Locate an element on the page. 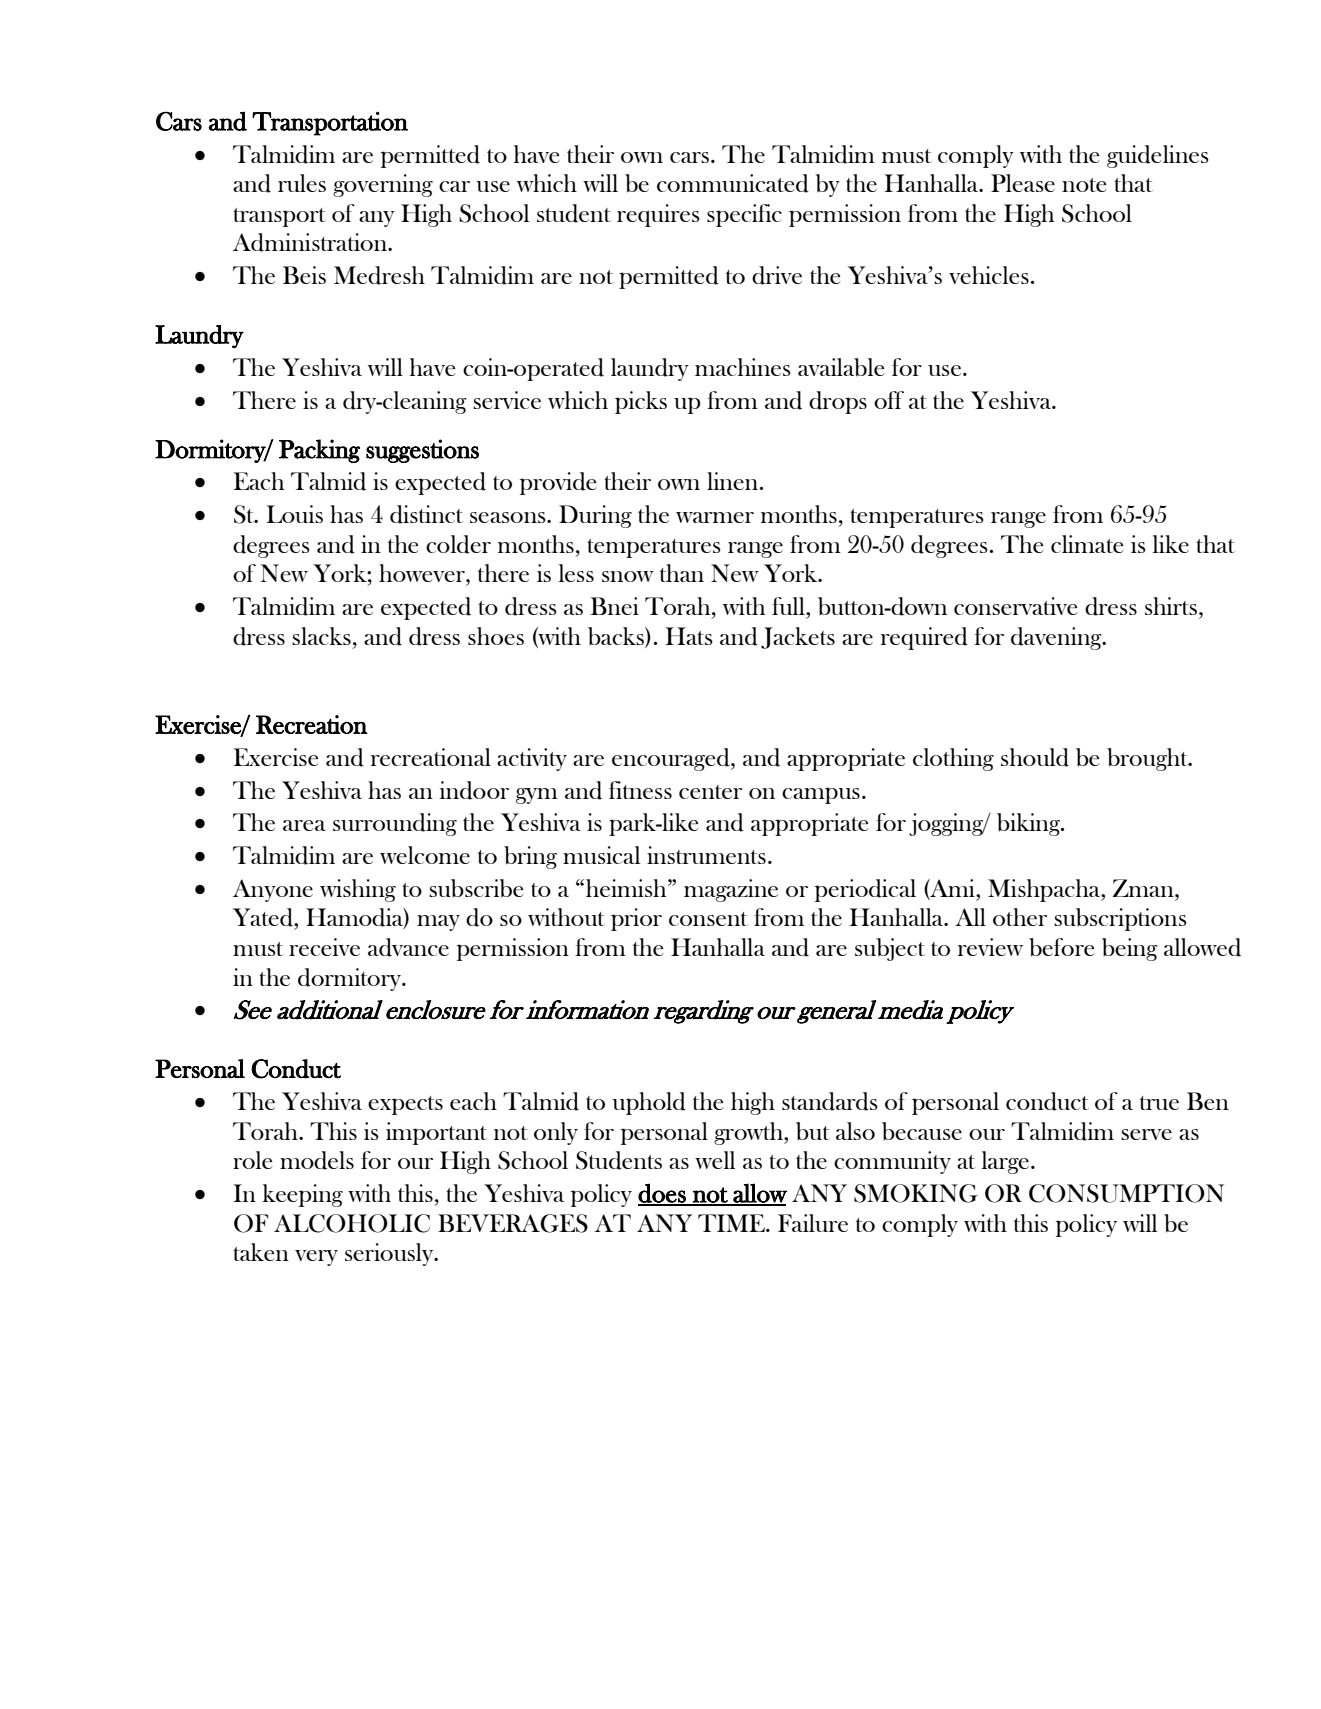  communicated is located at coordinates (733, 183).
